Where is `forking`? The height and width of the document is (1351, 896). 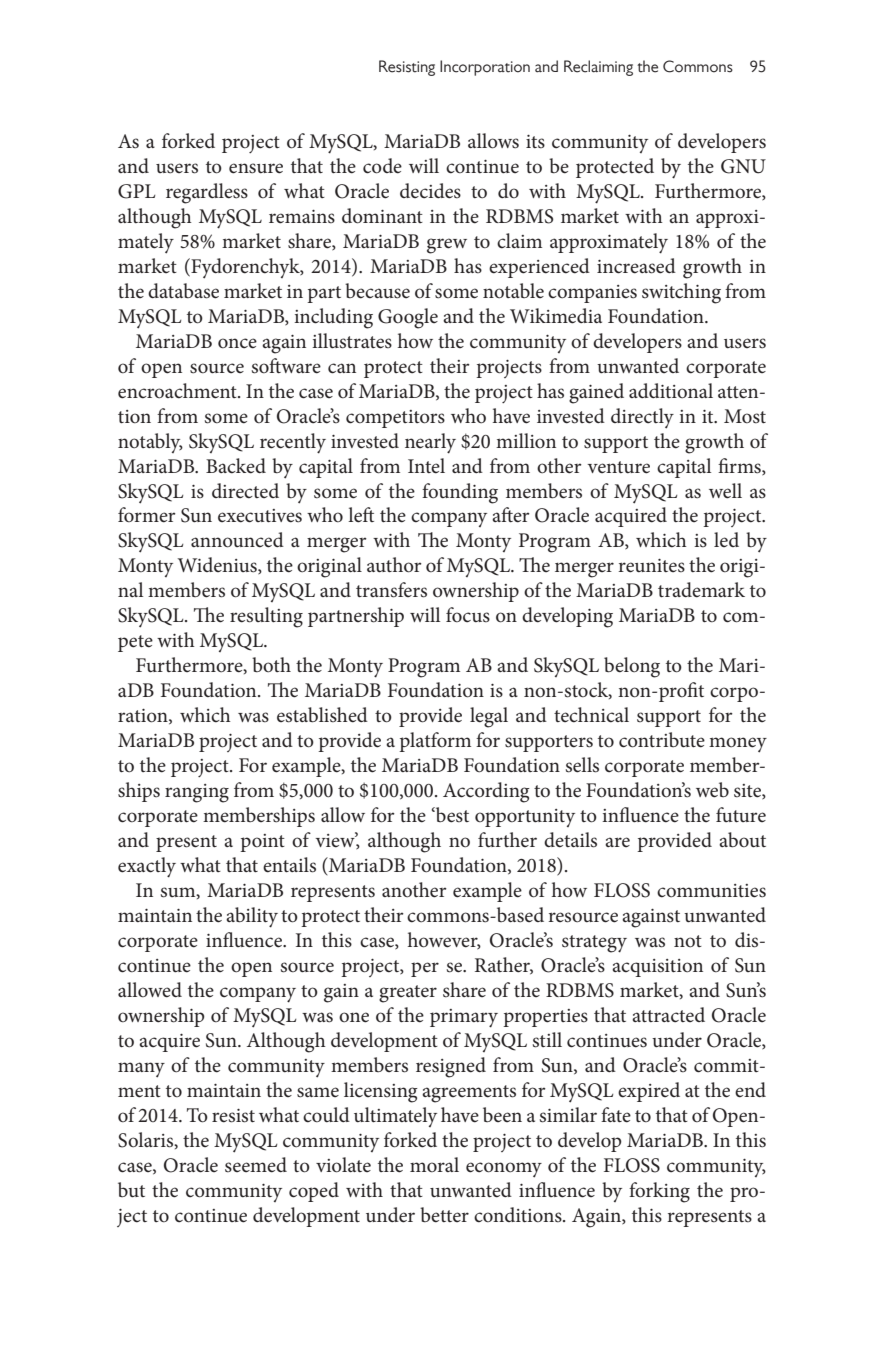
forking is located at coordinates (659, 1192).
